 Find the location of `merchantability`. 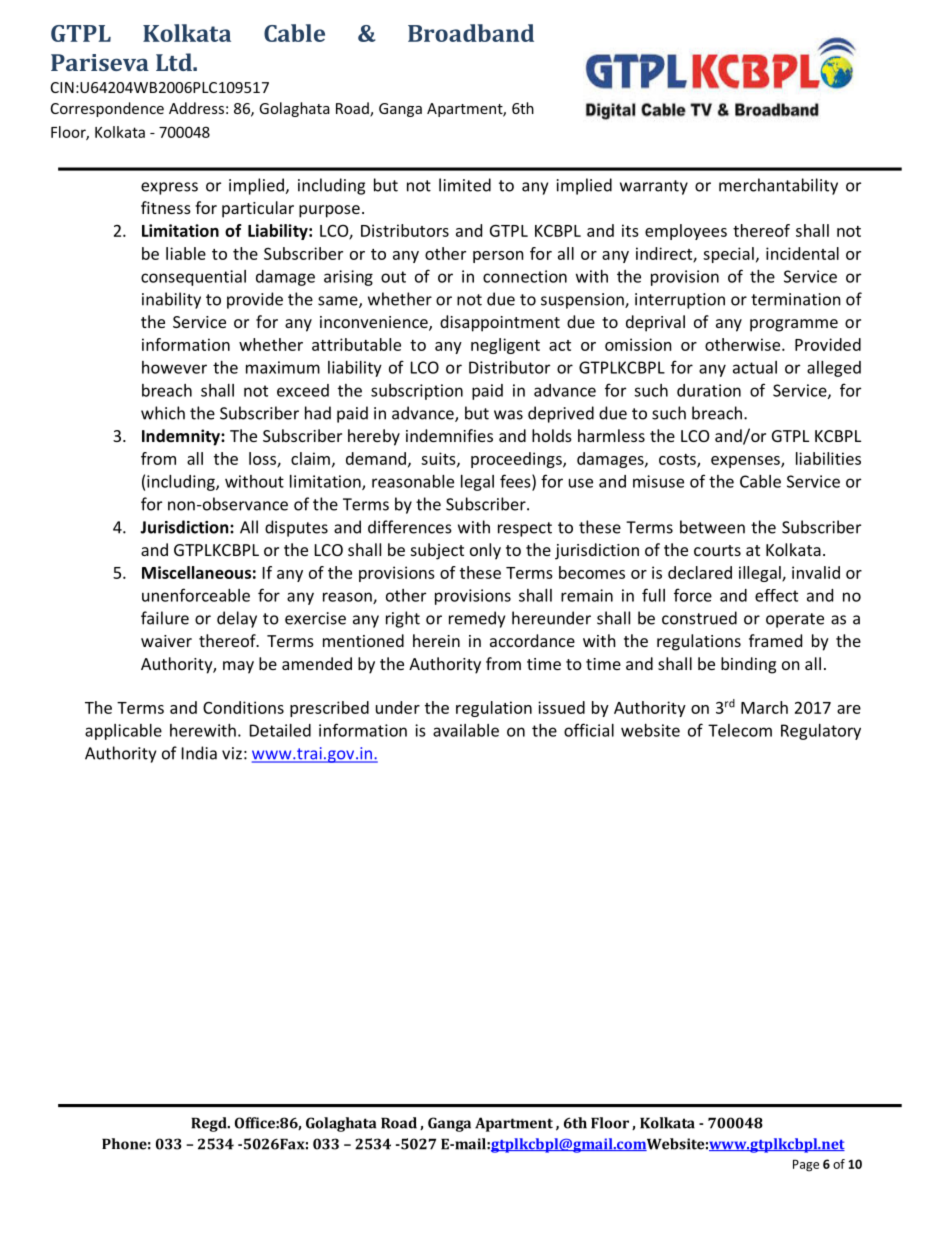

merchantability is located at coordinates (778, 186).
